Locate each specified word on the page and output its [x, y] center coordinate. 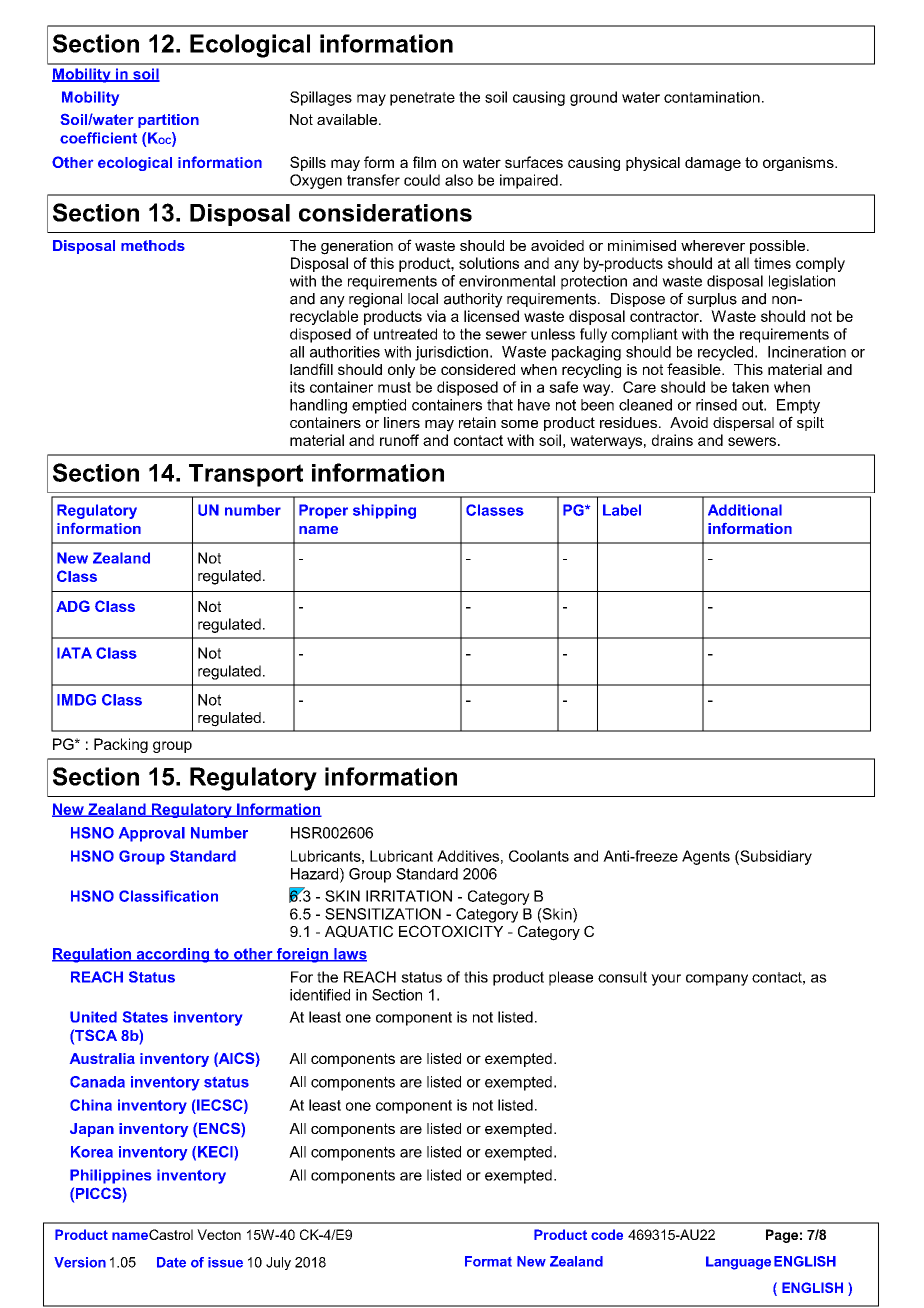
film [424, 162]
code [607, 1234]
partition [168, 121]
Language [738, 1263]
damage [713, 164]
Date [171, 1262]
